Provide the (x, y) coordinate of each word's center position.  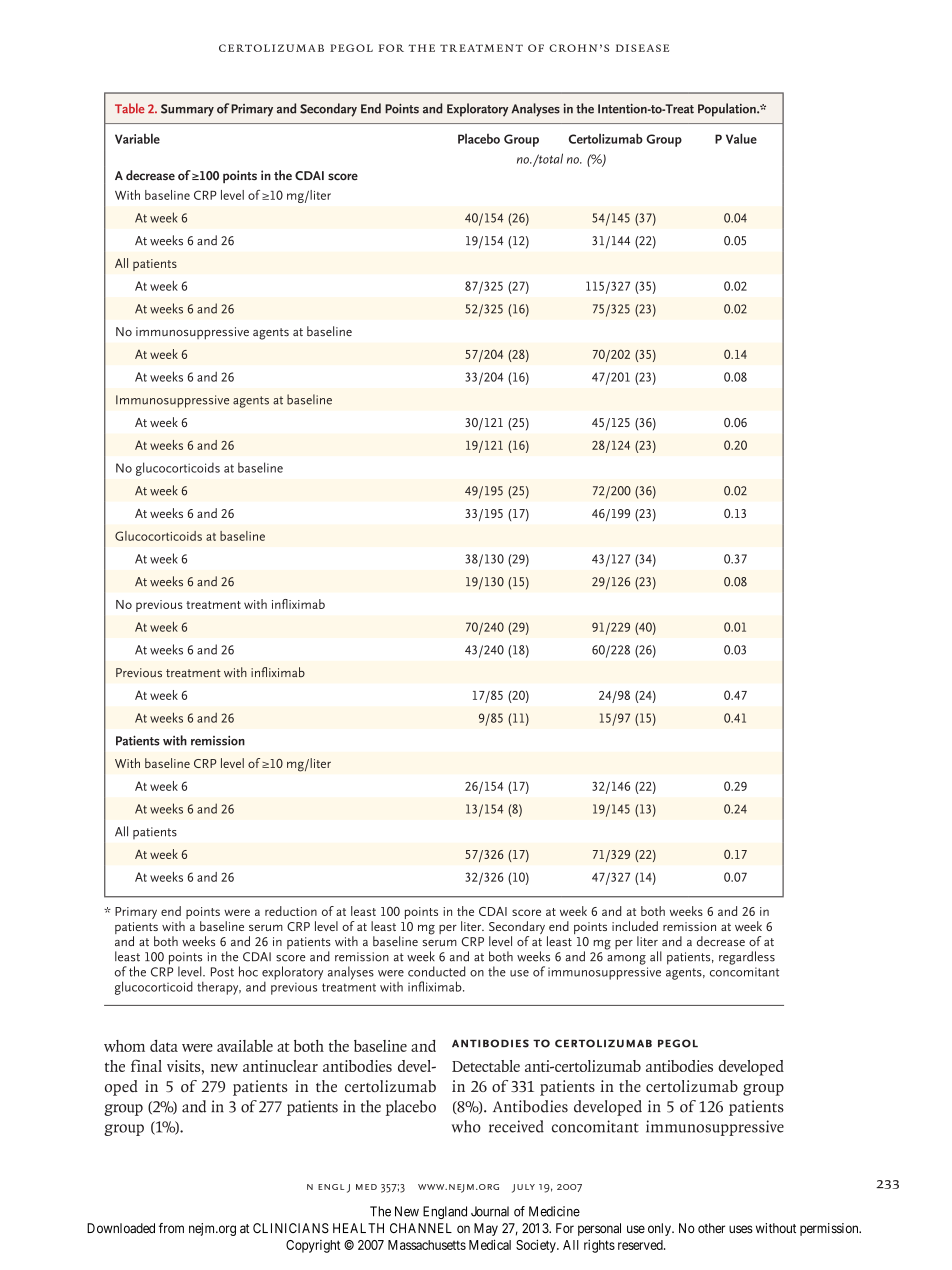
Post (222, 972)
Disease (642, 48)
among (626, 960)
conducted (436, 971)
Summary (187, 110)
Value (741, 138)
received (516, 1126)
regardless (747, 958)
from (171, 1228)
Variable (137, 138)
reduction (291, 911)
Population (728, 110)
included (635, 926)
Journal (490, 1211)
